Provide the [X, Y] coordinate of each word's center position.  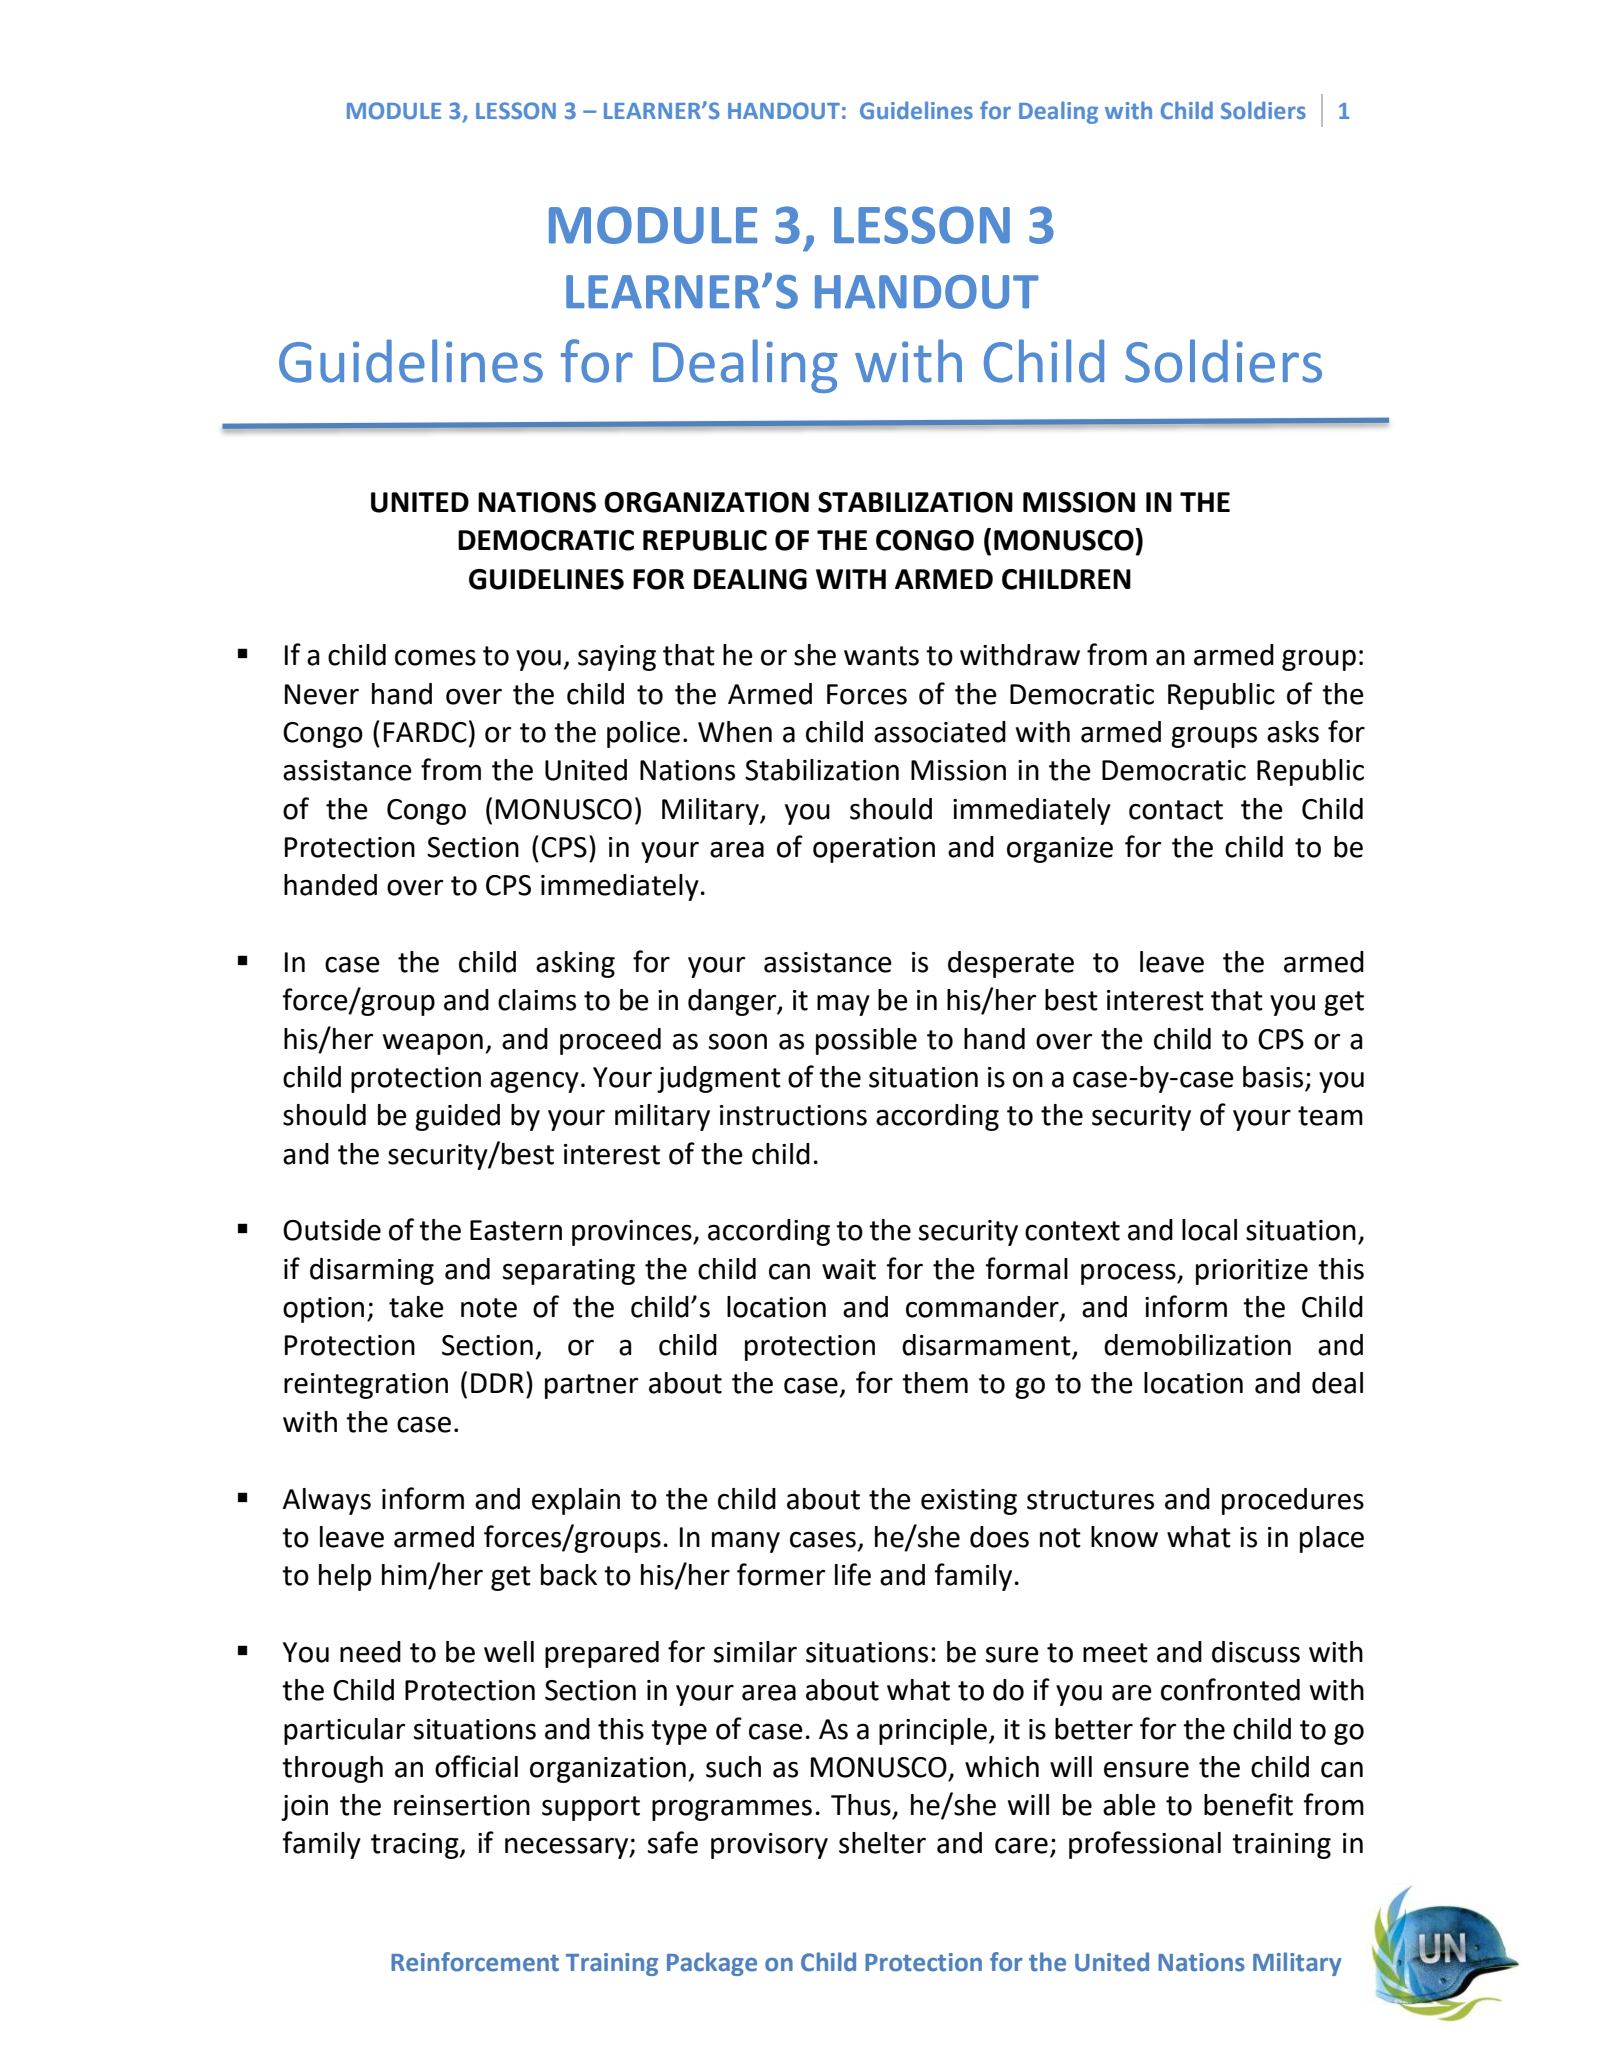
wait [849, 1269]
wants [881, 656]
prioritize [1252, 1272]
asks [1293, 732]
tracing [416, 1846]
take [416, 1307]
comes [435, 657]
